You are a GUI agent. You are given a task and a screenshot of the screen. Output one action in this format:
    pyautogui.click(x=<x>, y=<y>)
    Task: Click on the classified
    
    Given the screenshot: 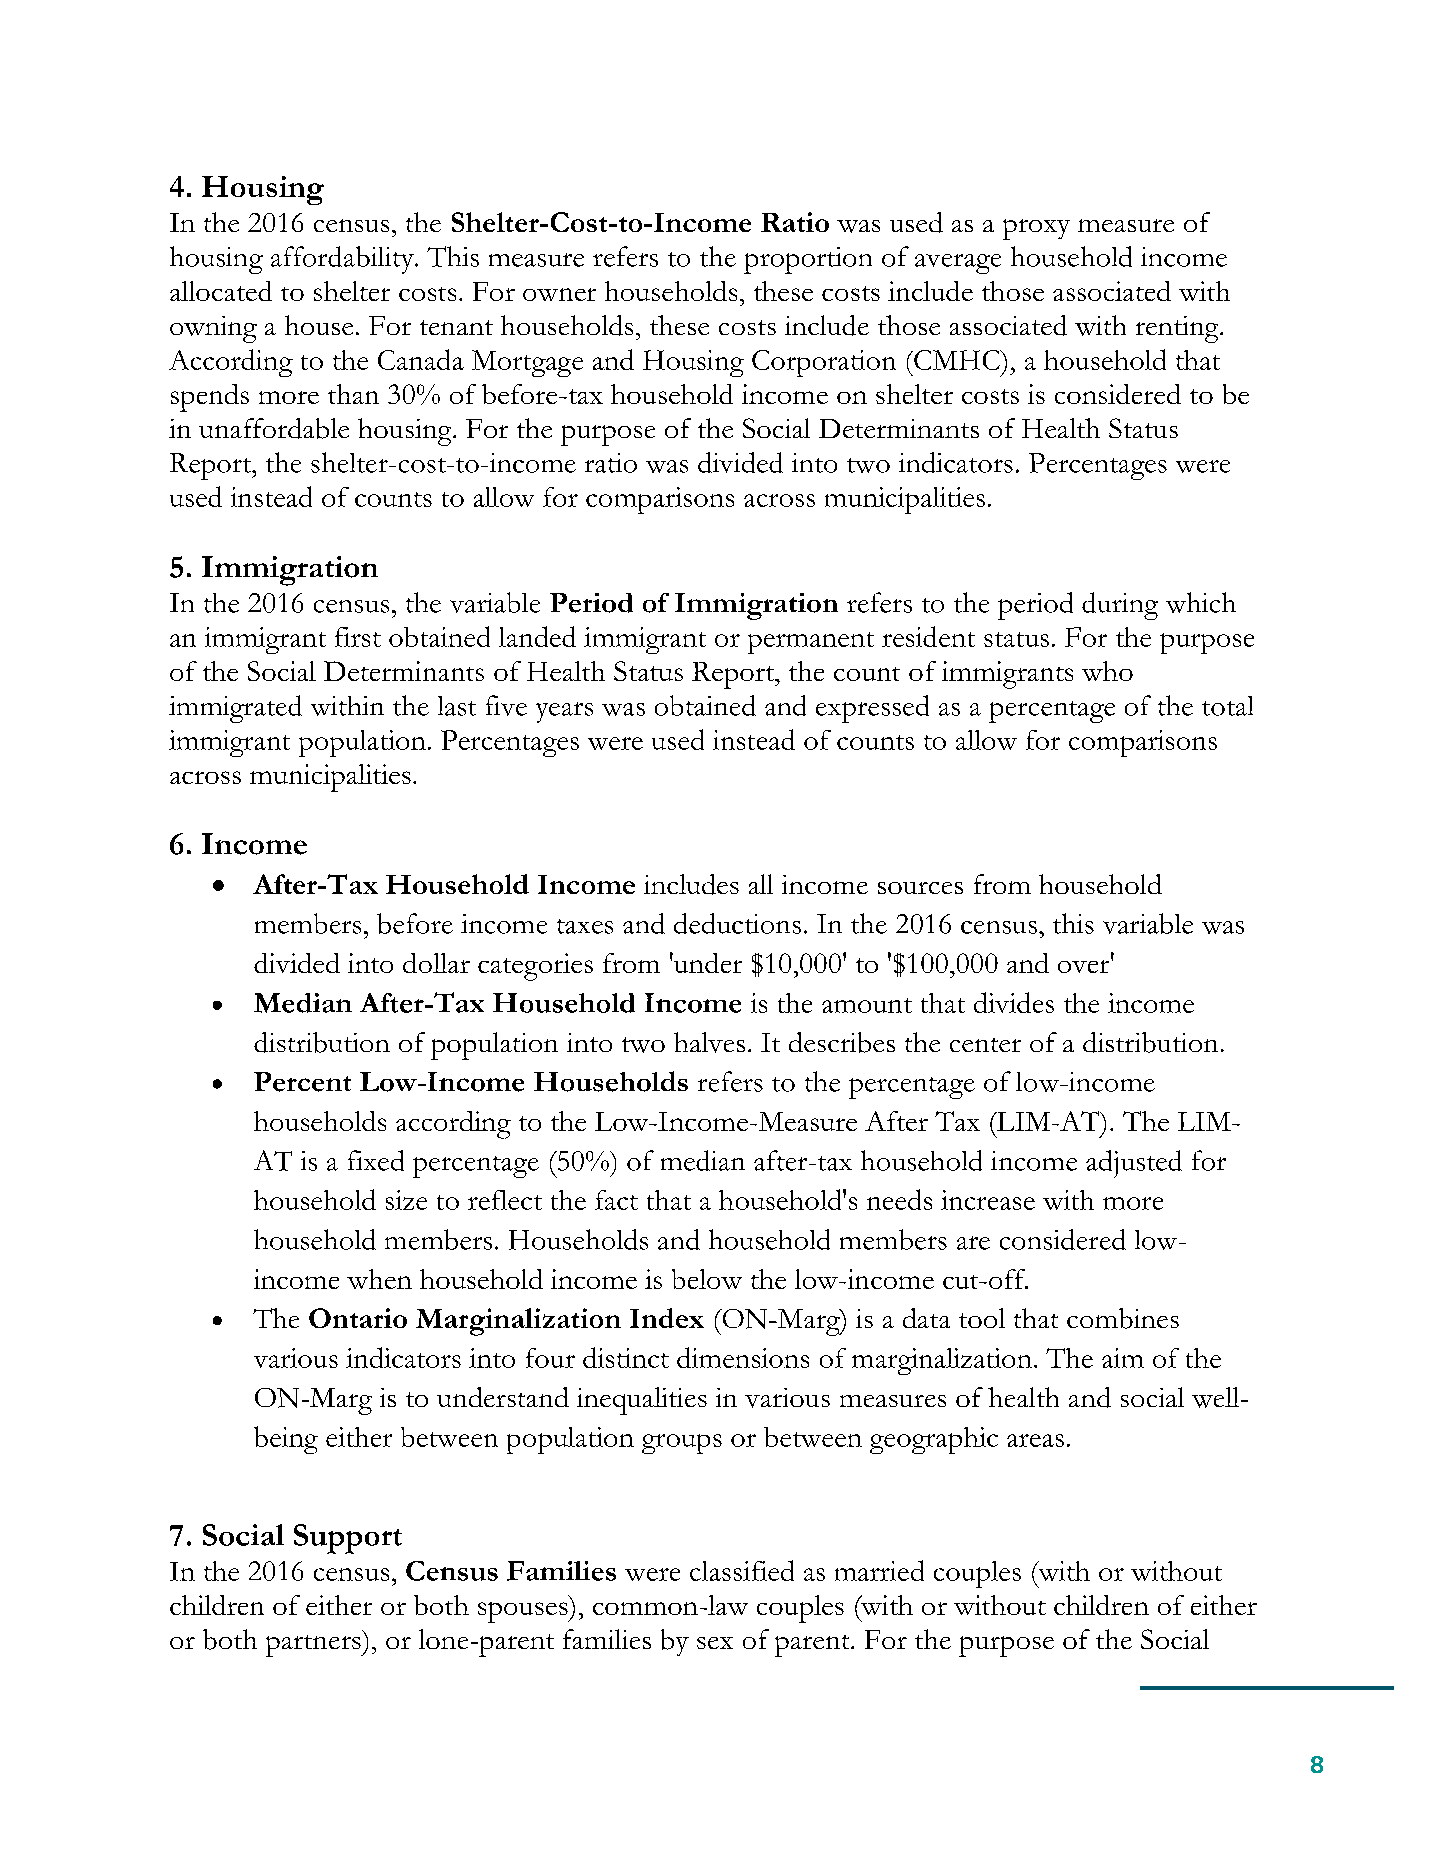 What is the action you would take?
    pyautogui.click(x=742, y=1570)
